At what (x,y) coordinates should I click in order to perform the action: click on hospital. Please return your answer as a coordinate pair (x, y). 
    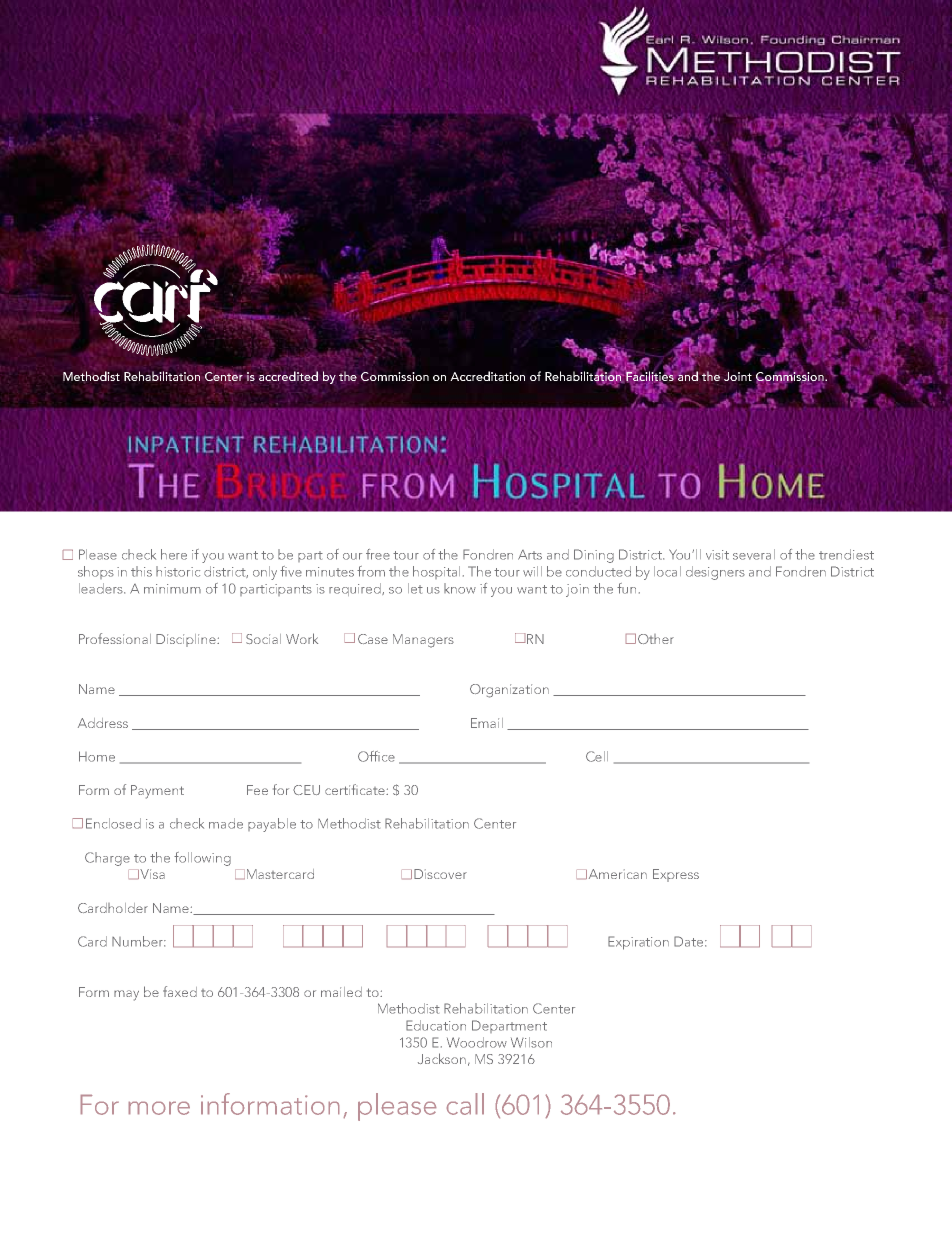
    Looking at the image, I should click on (436, 572).
